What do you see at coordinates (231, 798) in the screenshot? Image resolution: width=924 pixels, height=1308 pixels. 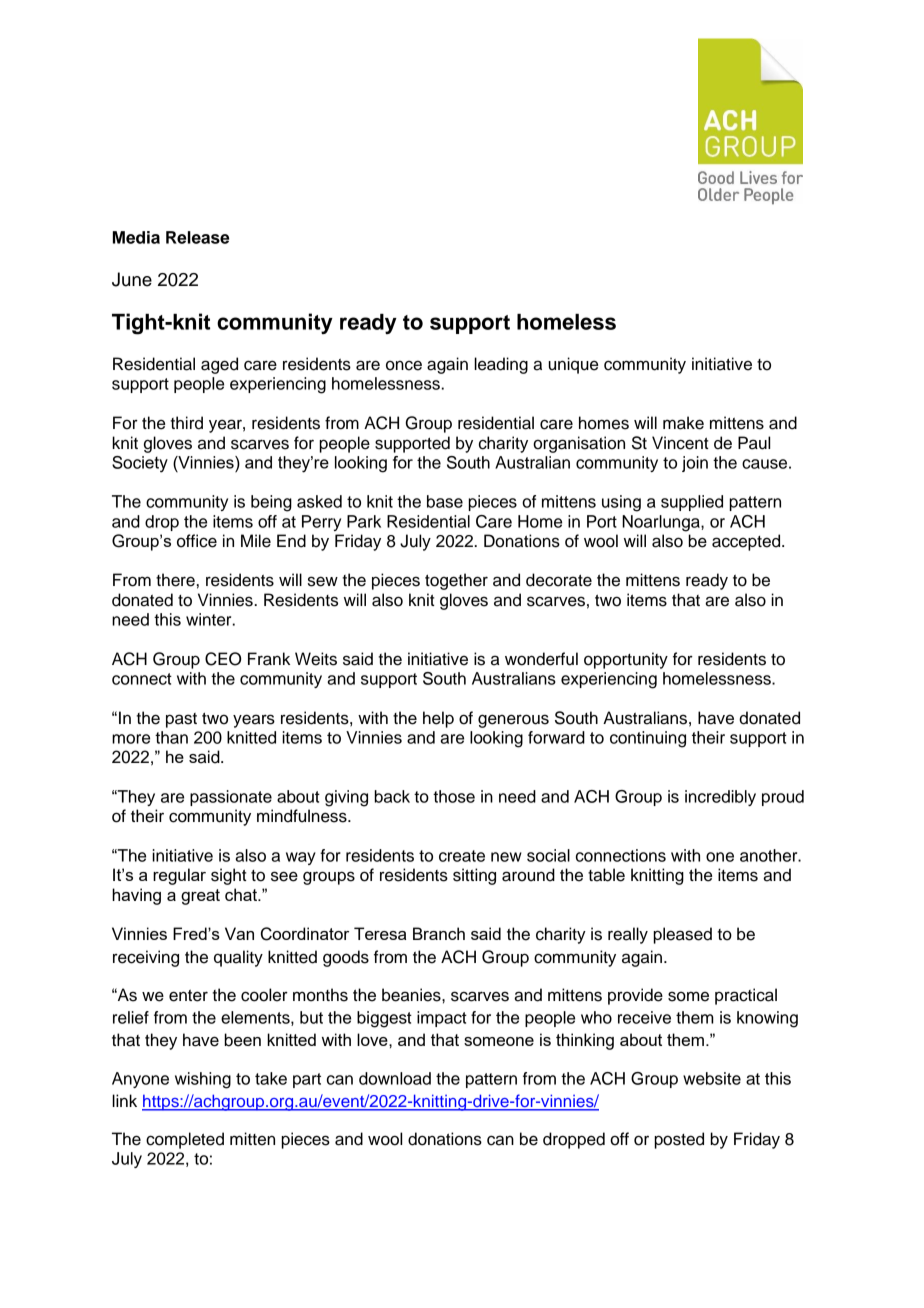 I see `passionate` at bounding box center [231, 798].
